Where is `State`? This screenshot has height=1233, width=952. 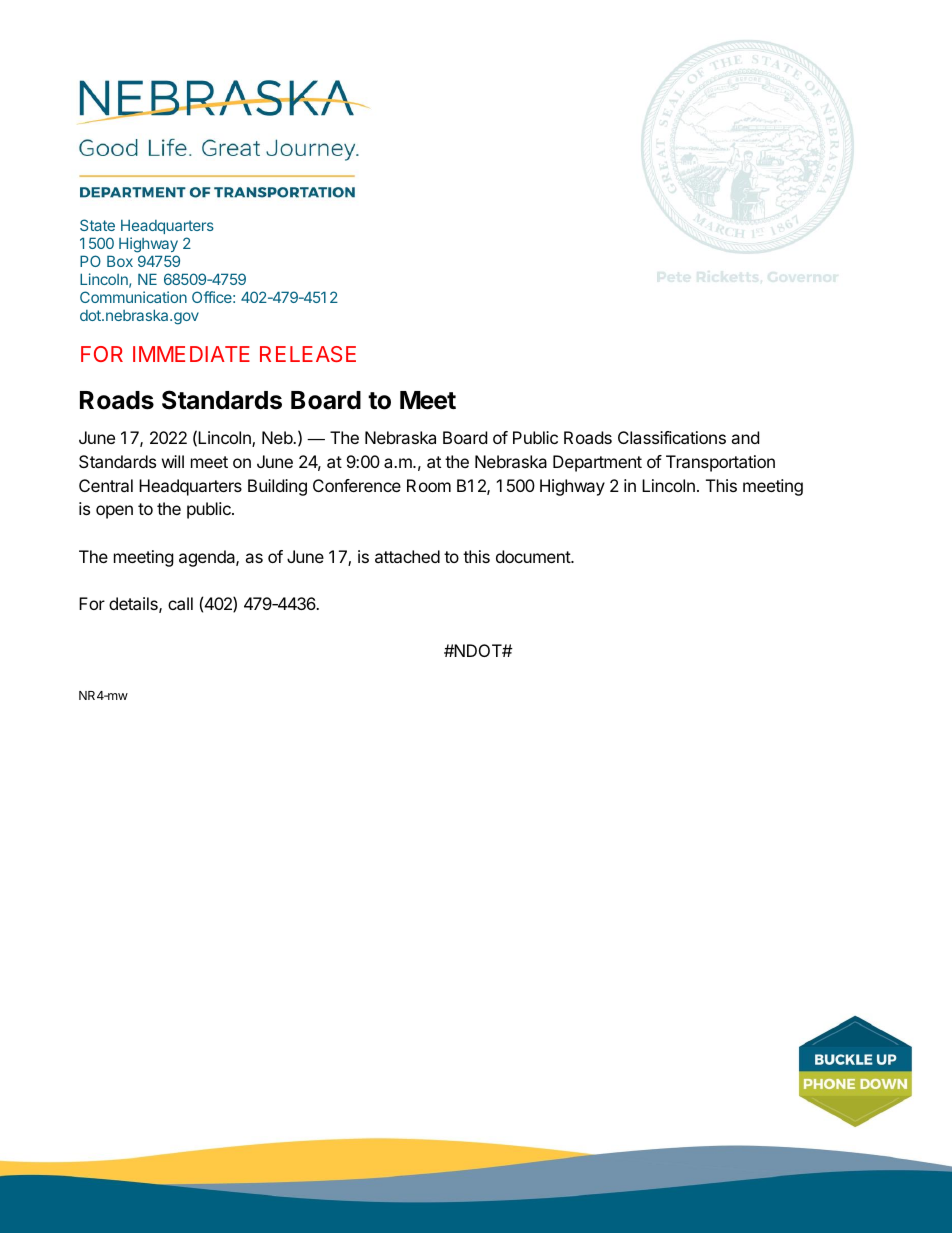 State is located at coordinates (97, 225).
